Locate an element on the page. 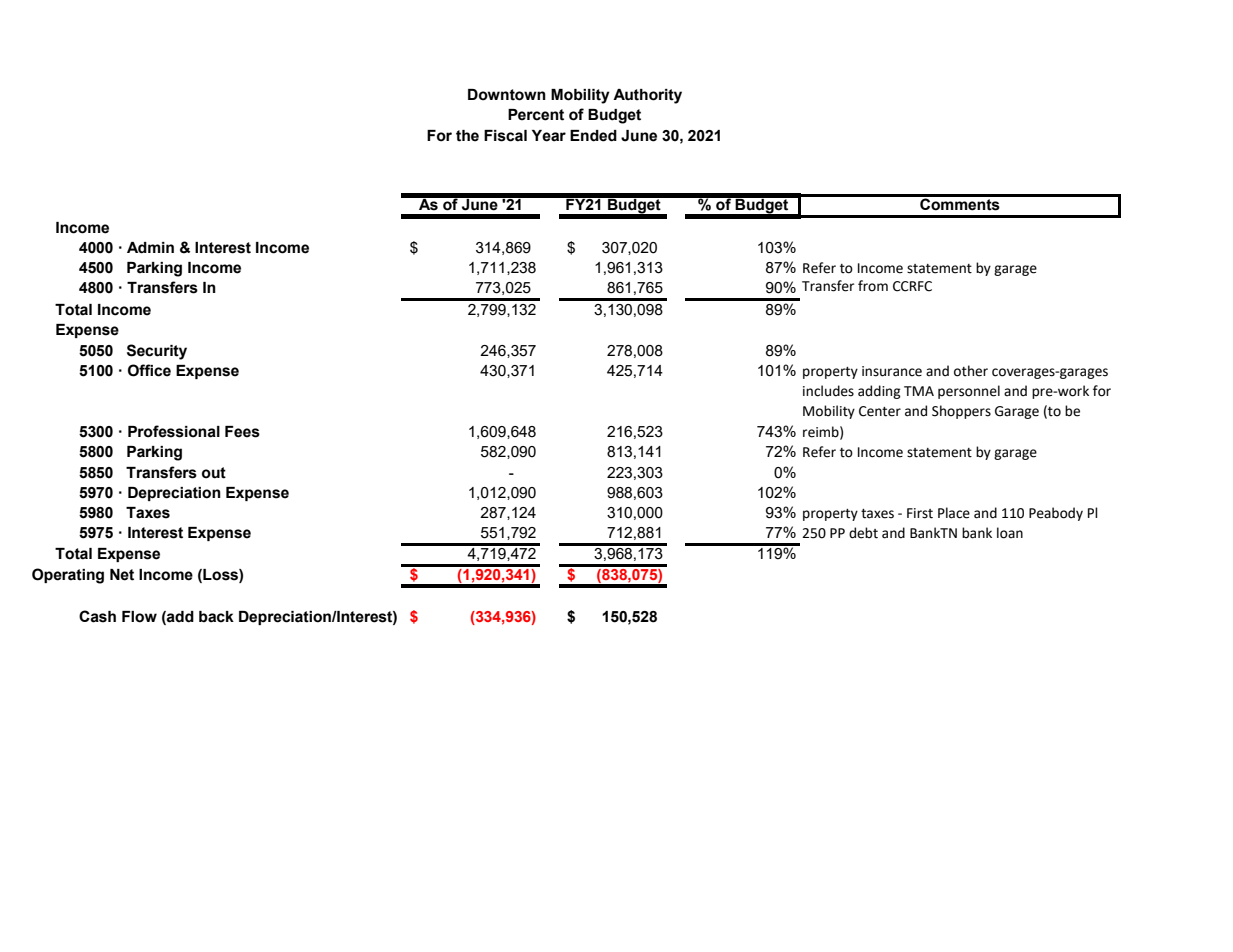  Downtown is located at coordinates (507, 95).
